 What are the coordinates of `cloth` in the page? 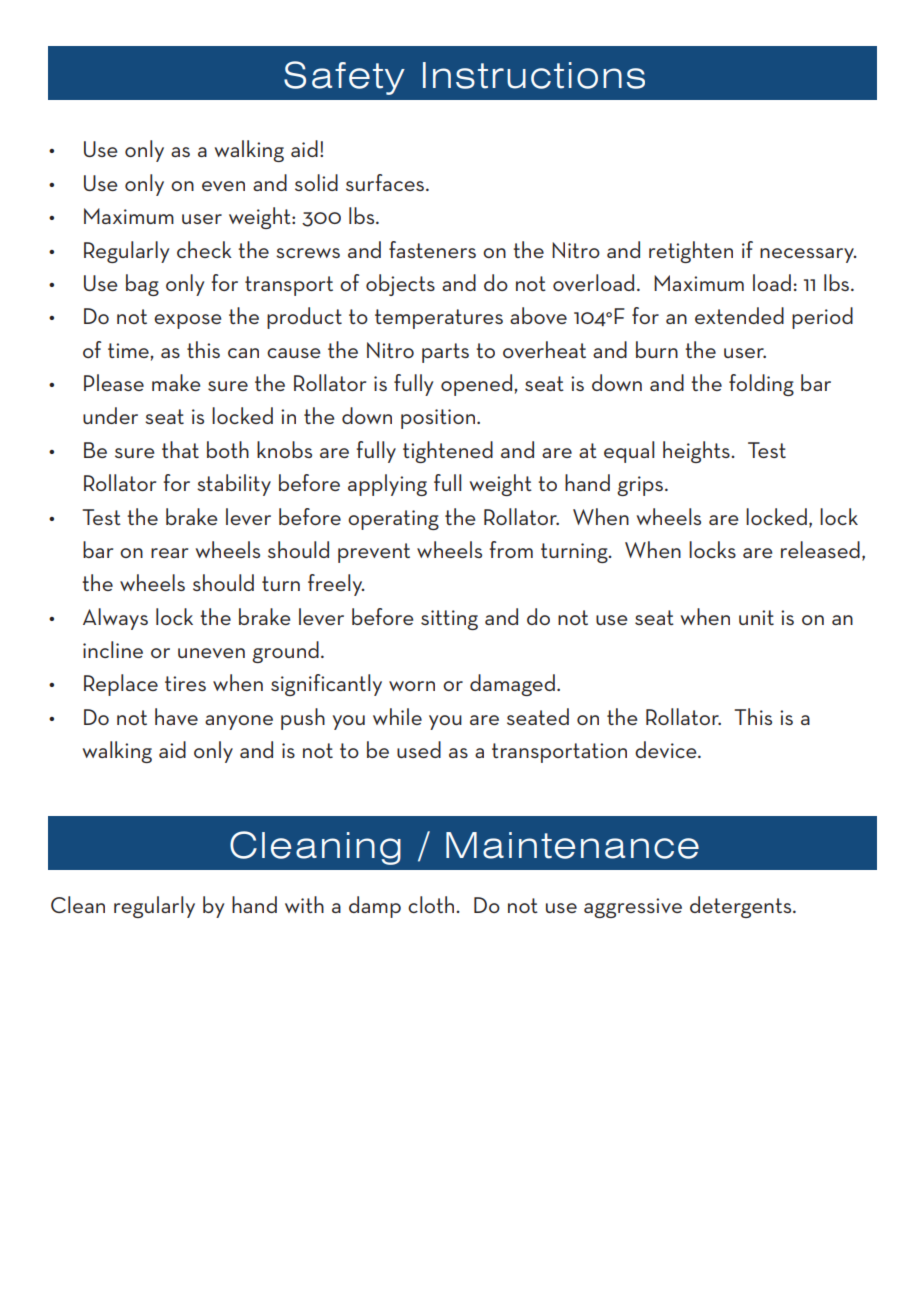 It's located at (432, 904).
